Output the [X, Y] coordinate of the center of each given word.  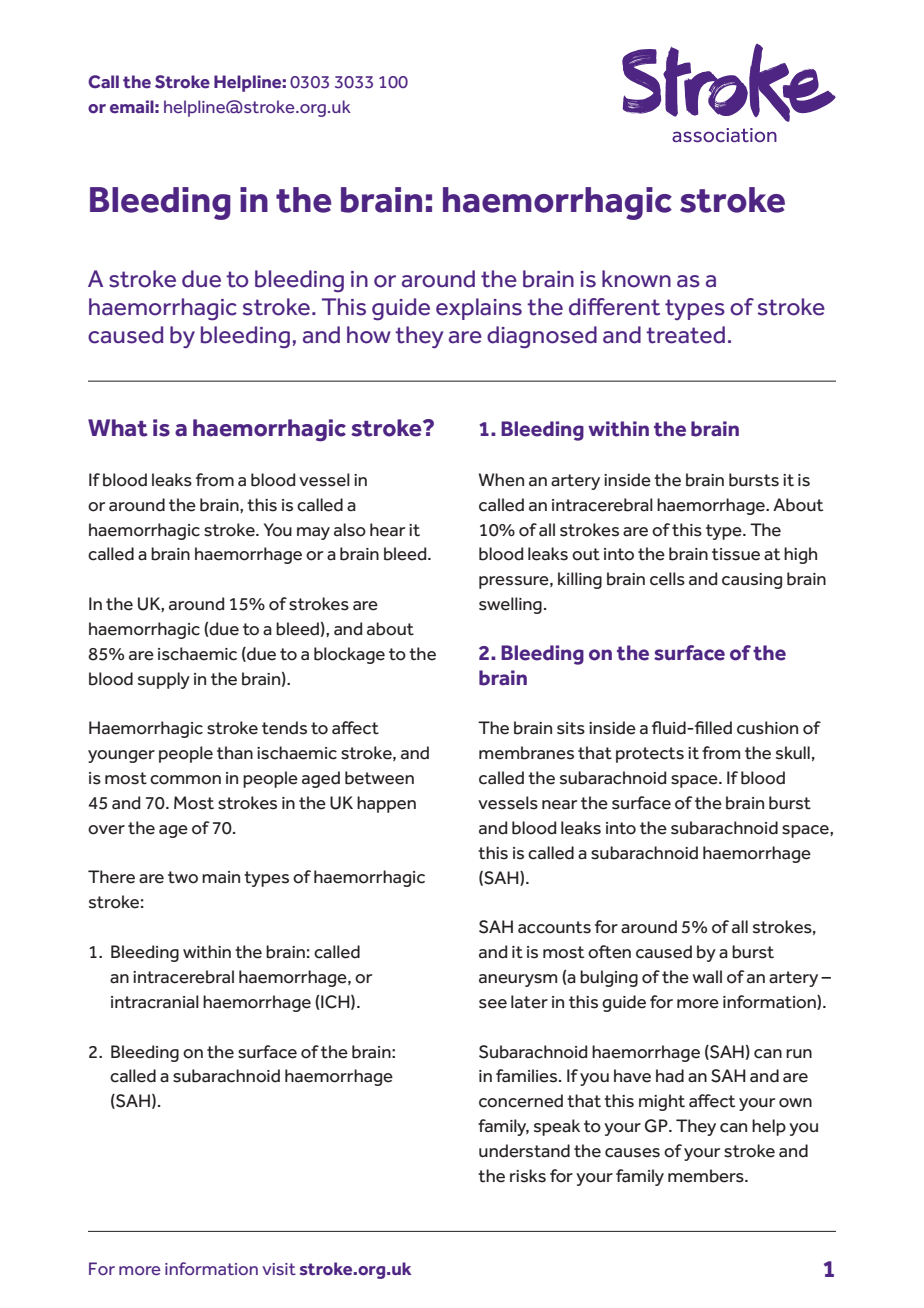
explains [479, 309]
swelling [510, 605]
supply [164, 680]
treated [685, 335]
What [118, 428]
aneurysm [518, 980]
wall [707, 977]
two [183, 877]
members [707, 1176]
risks [528, 1176]
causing [752, 581]
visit [279, 1269]
